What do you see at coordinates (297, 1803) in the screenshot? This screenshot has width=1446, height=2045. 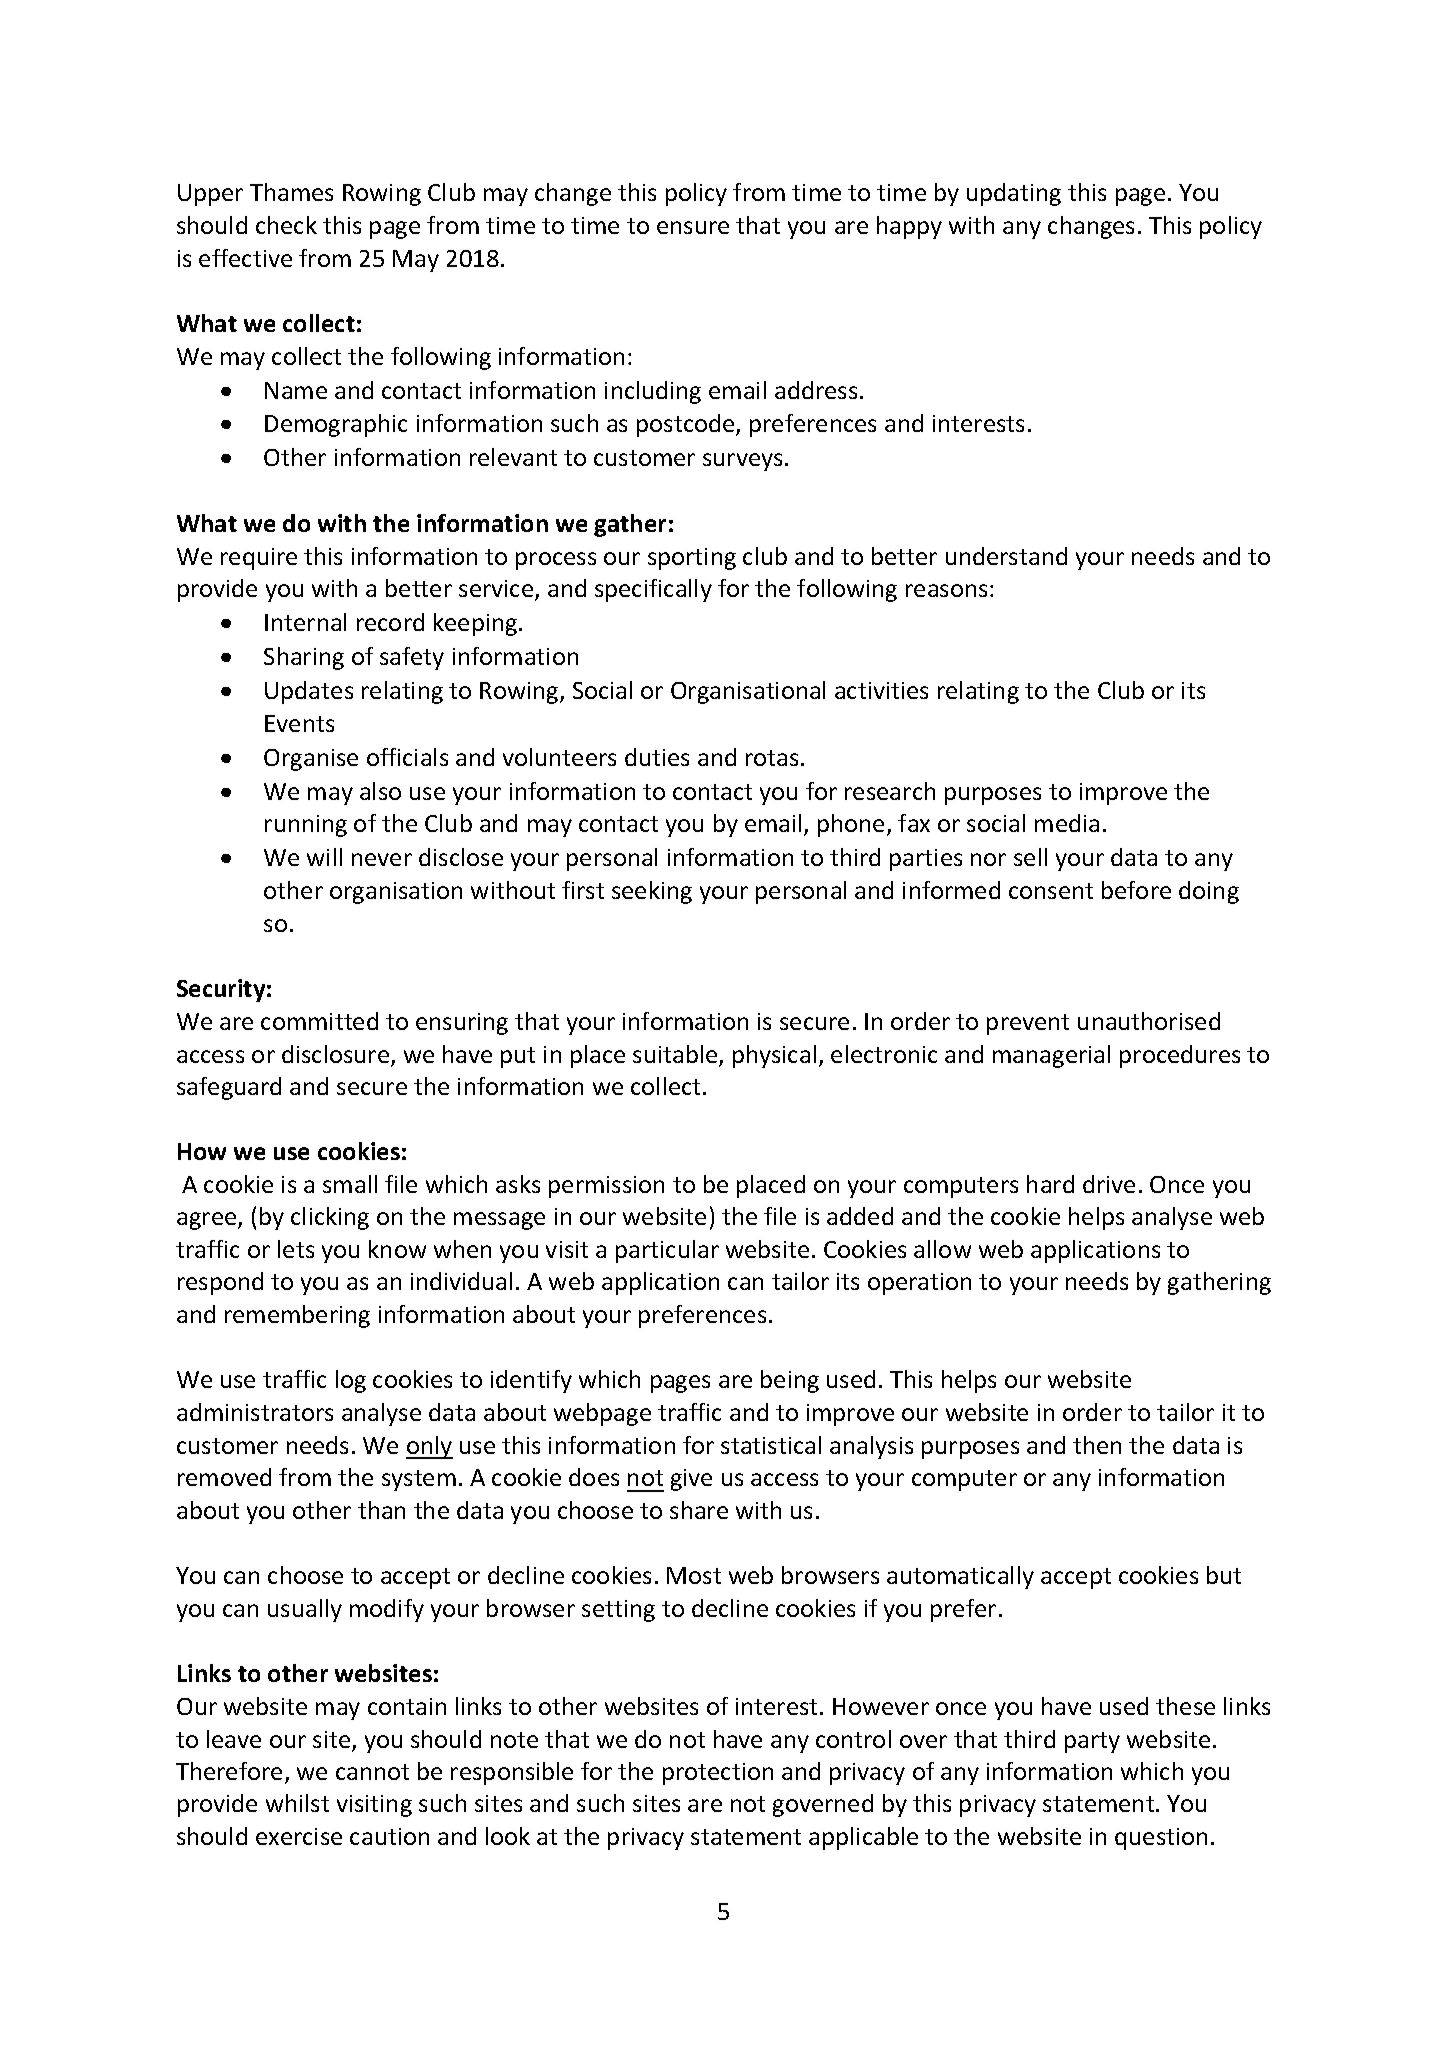 I see `whilst` at bounding box center [297, 1803].
